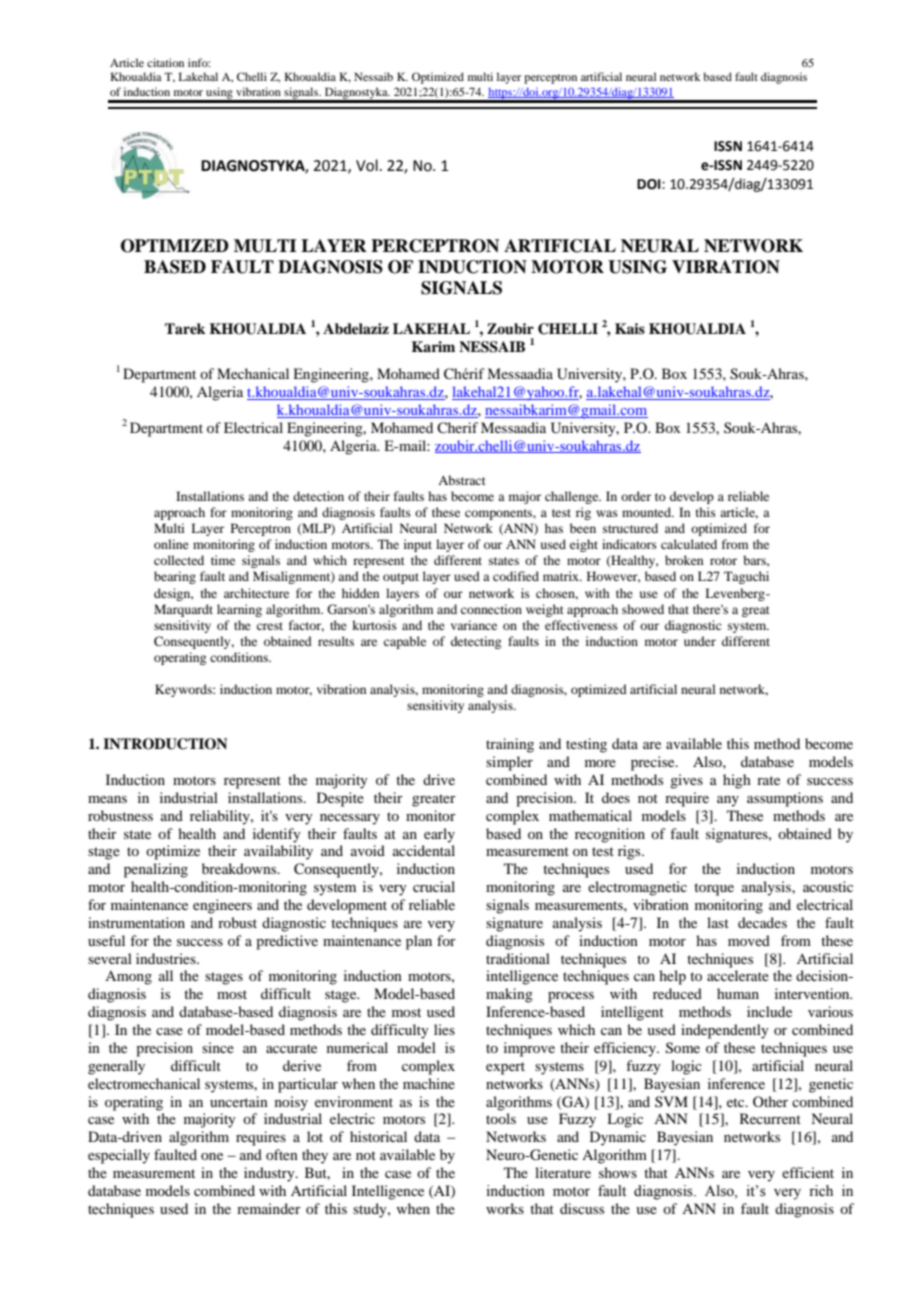 The width and height of the document is (924, 1308). What do you see at coordinates (476, 642) in the document?
I see `detecting` at bounding box center [476, 642].
